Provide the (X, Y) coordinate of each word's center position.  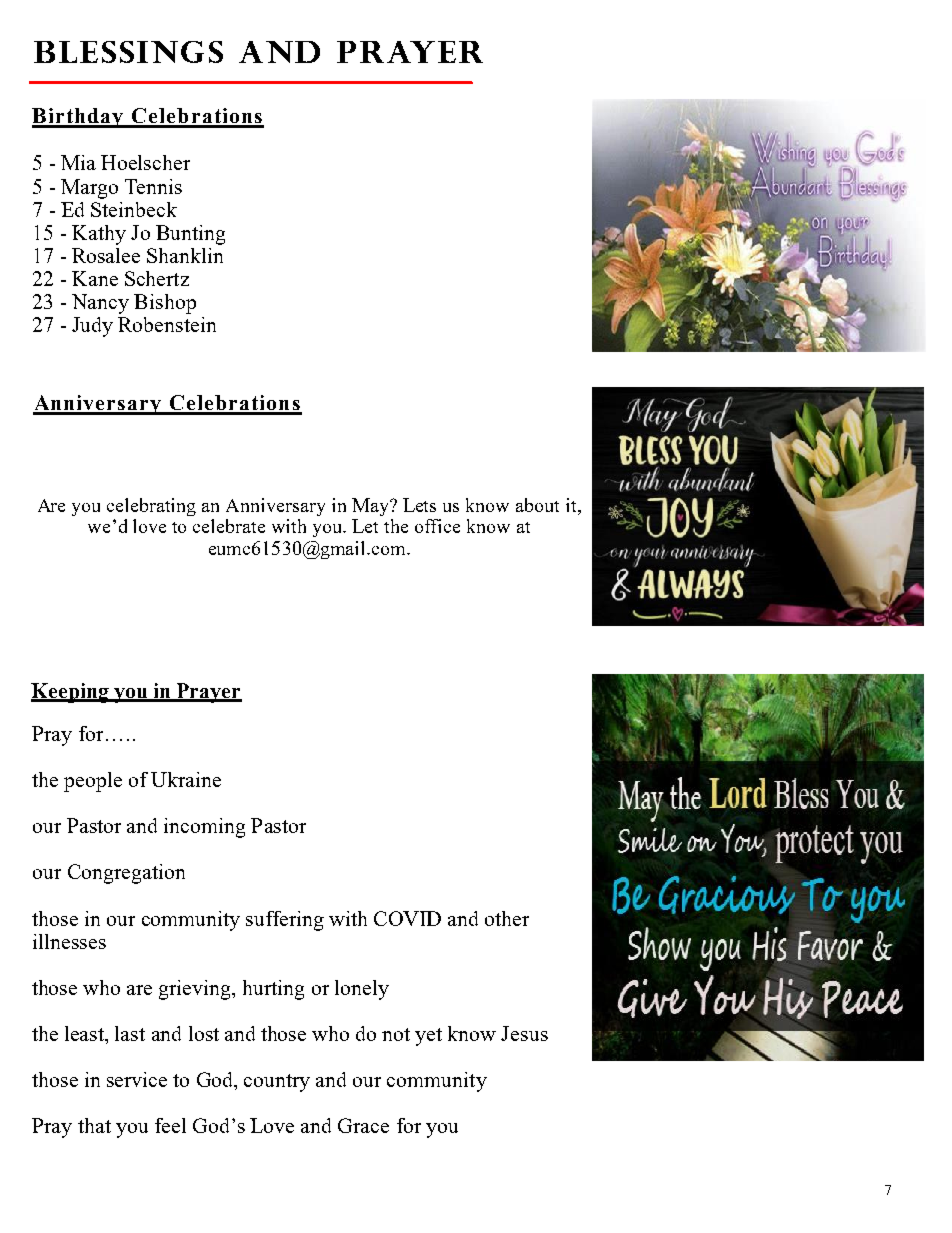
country (277, 1083)
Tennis (153, 186)
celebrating (151, 507)
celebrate (229, 526)
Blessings (128, 52)
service (137, 1079)
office (437, 526)
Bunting (190, 235)
